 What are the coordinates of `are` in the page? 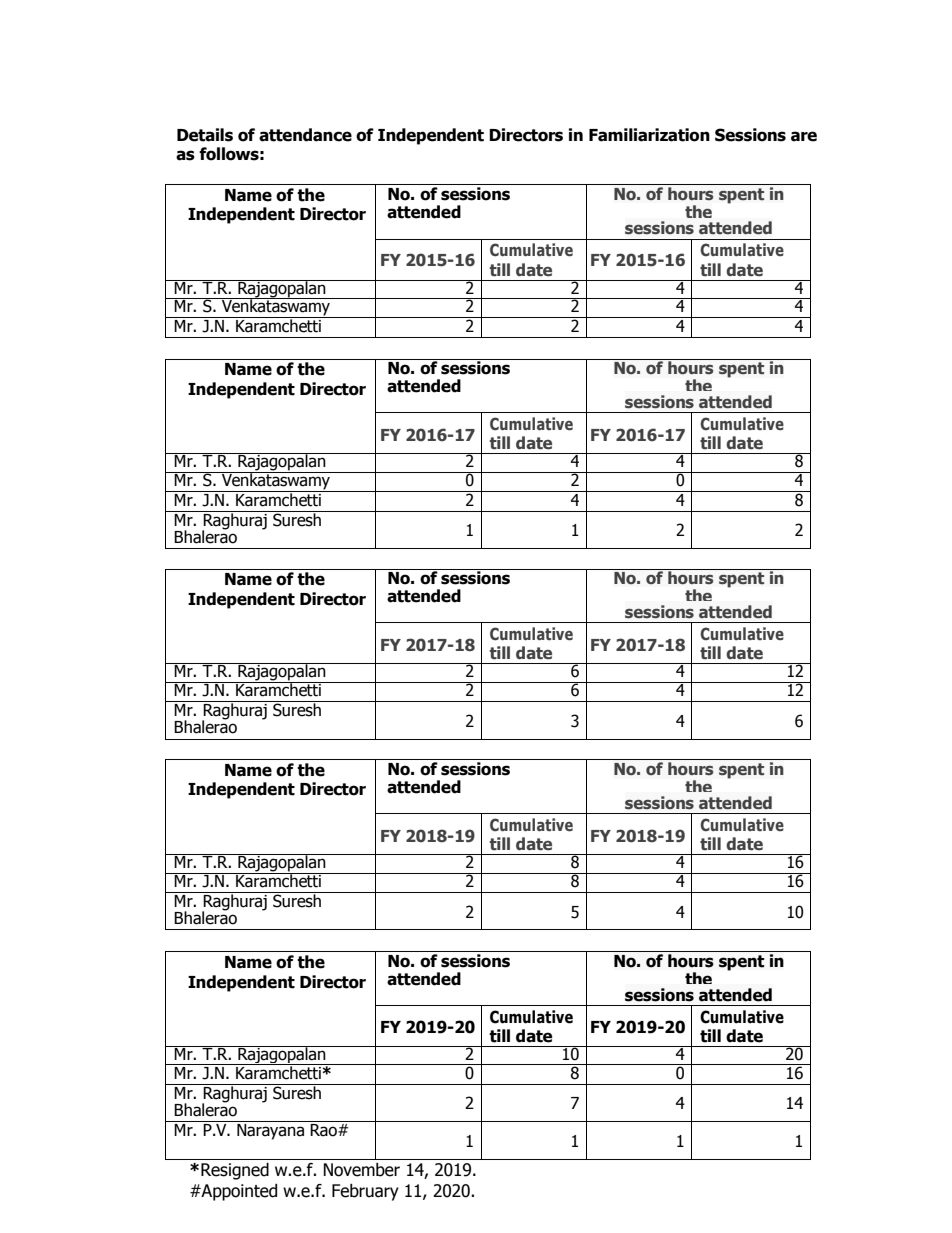 It's located at (804, 136).
